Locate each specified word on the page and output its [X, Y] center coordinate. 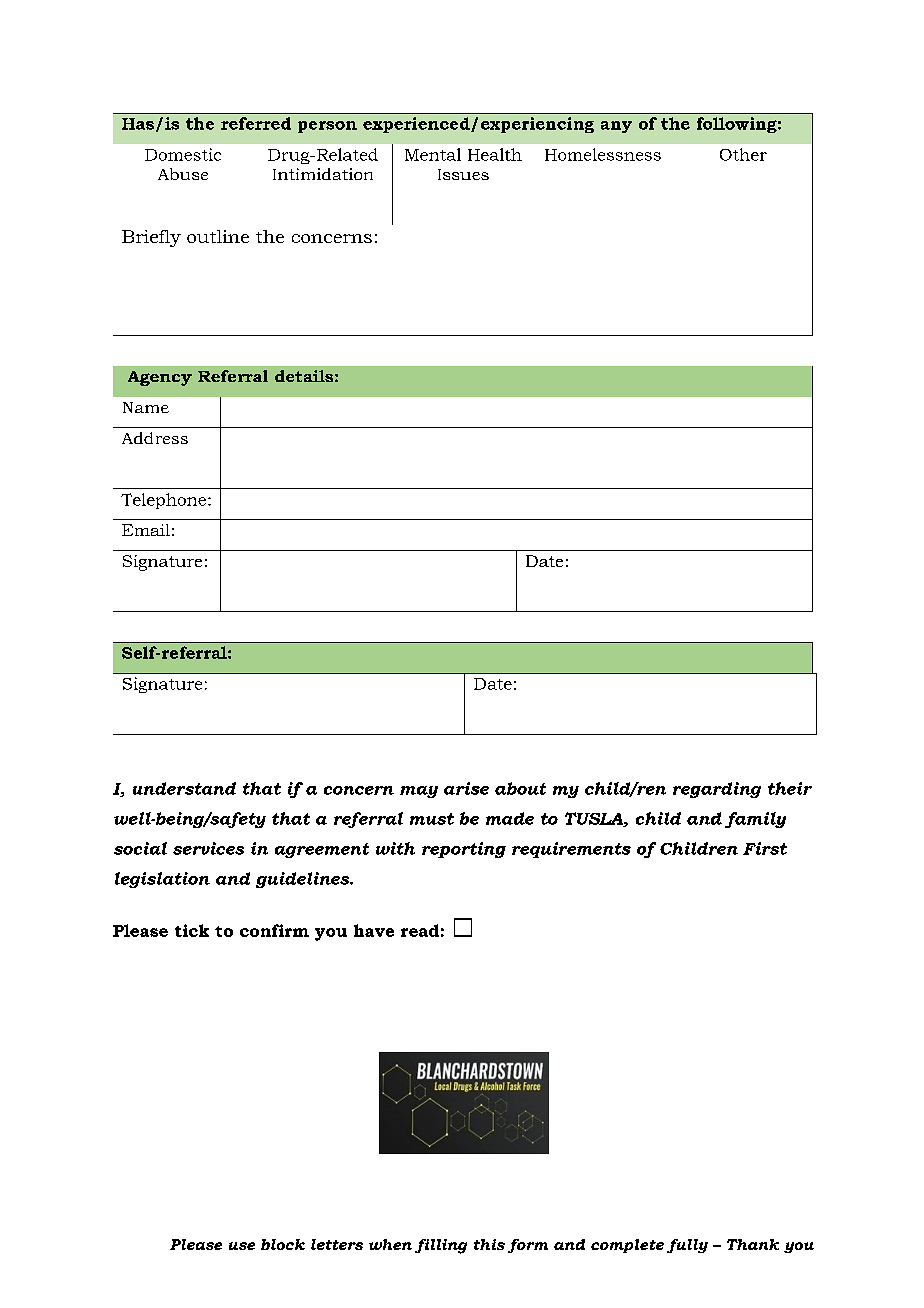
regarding [717, 790]
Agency [160, 378]
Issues [463, 174]
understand [184, 788]
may [419, 792]
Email [146, 530]
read [420, 930]
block [283, 1244]
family [755, 820]
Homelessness [603, 154]
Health [495, 154]
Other [743, 154]
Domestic [183, 154]
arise [466, 788]
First [765, 848]
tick [192, 930]
